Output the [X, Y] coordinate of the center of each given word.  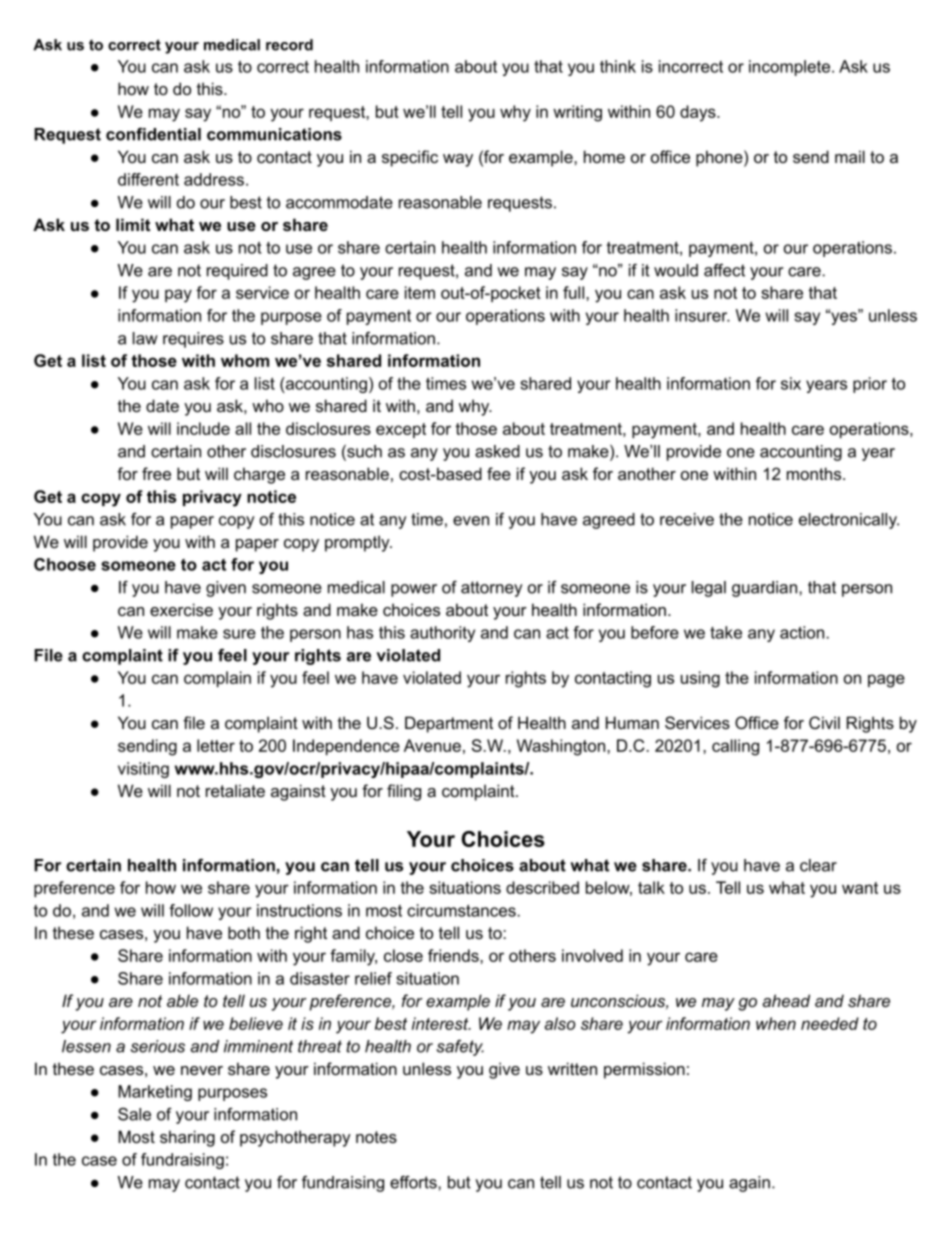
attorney [491, 589]
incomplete [791, 68]
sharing [187, 1138]
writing [577, 113]
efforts [414, 1182]
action [803, 632]
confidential [153, 134]
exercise [181, 609]
